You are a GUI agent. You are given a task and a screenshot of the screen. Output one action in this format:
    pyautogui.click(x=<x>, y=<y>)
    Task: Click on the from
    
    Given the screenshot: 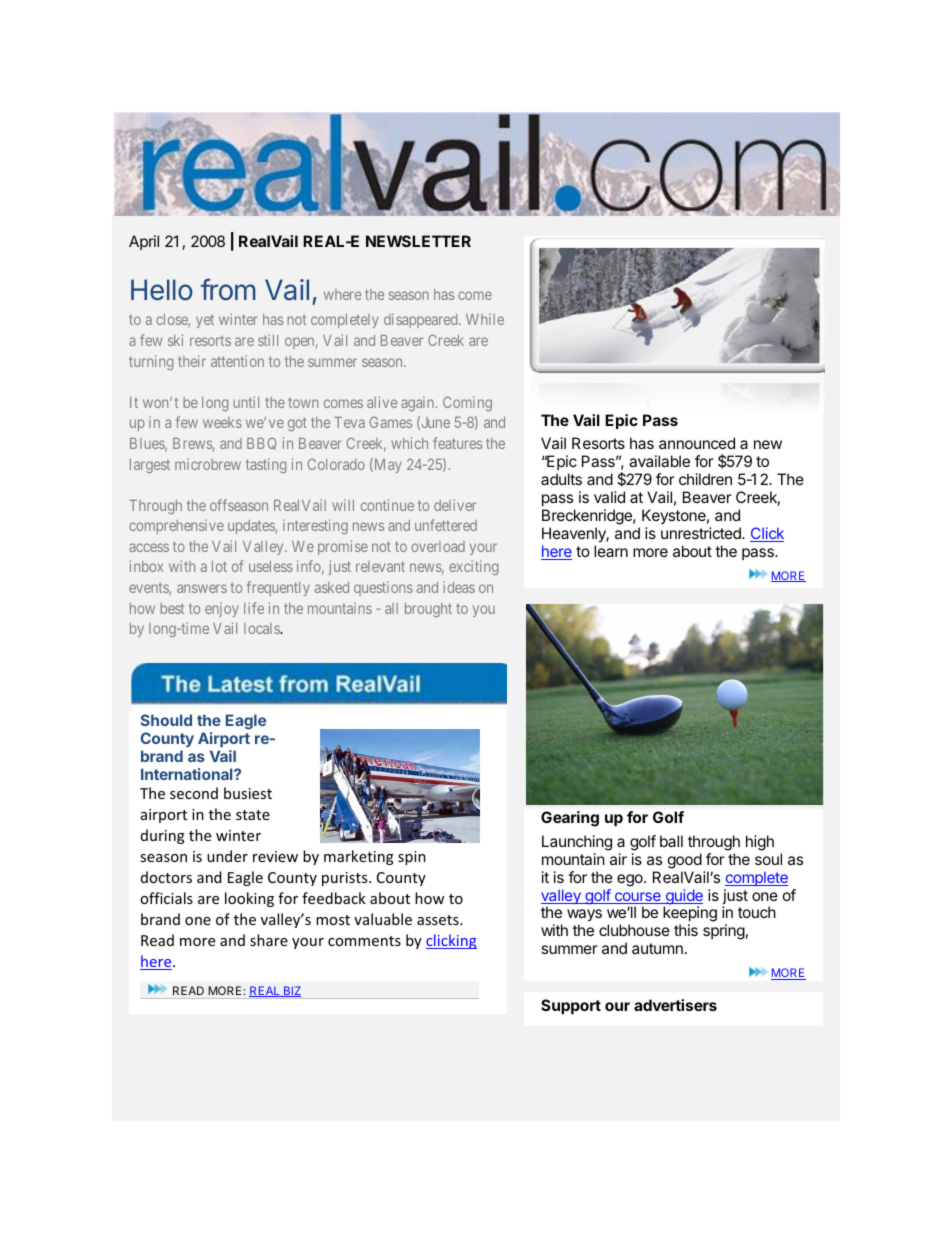 What is the action you would take?
    pyautogui.click(x=228, y=289)
